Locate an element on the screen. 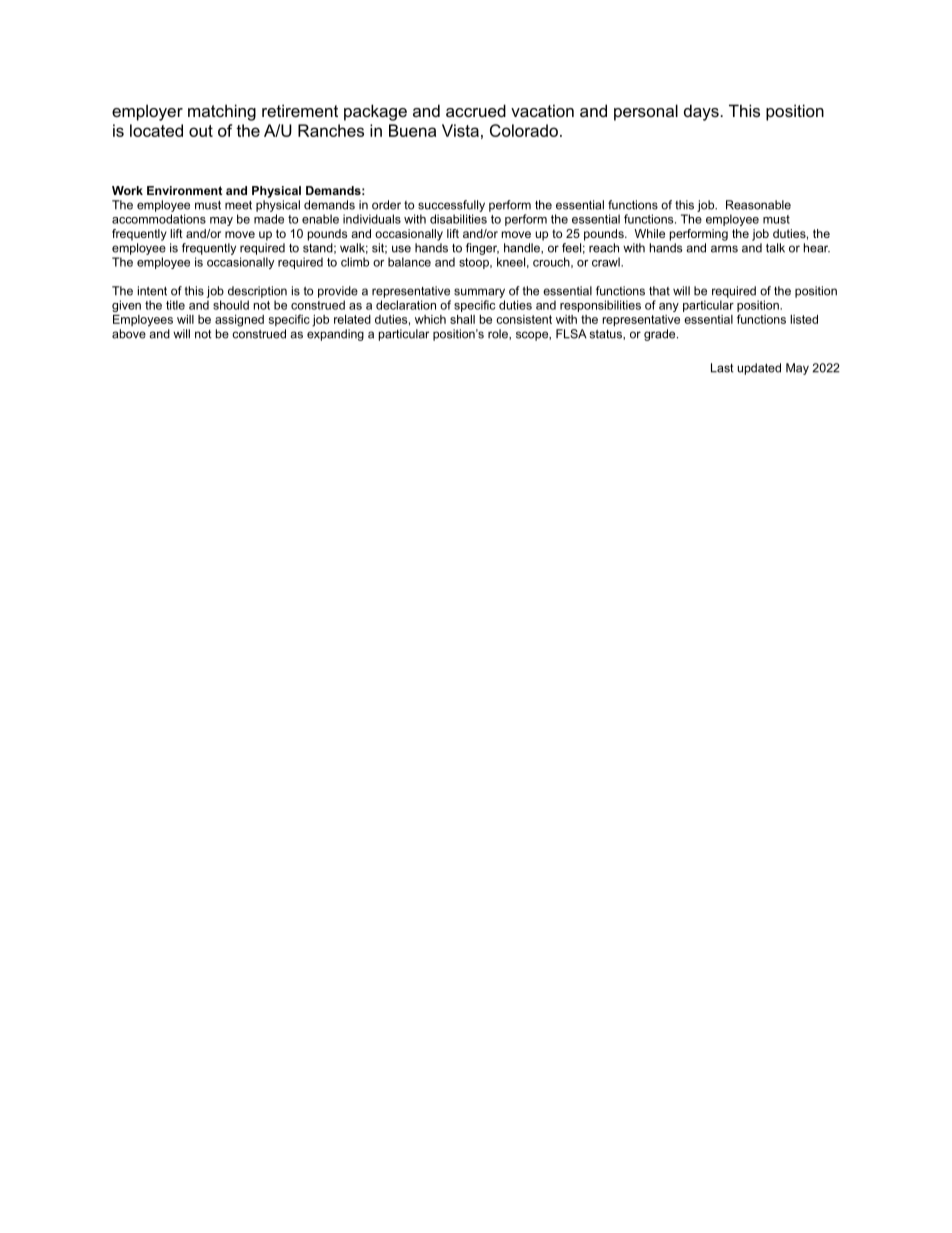 The height and width of the screenshot is (1233, 952). days is located at coordinates (702, 112).
